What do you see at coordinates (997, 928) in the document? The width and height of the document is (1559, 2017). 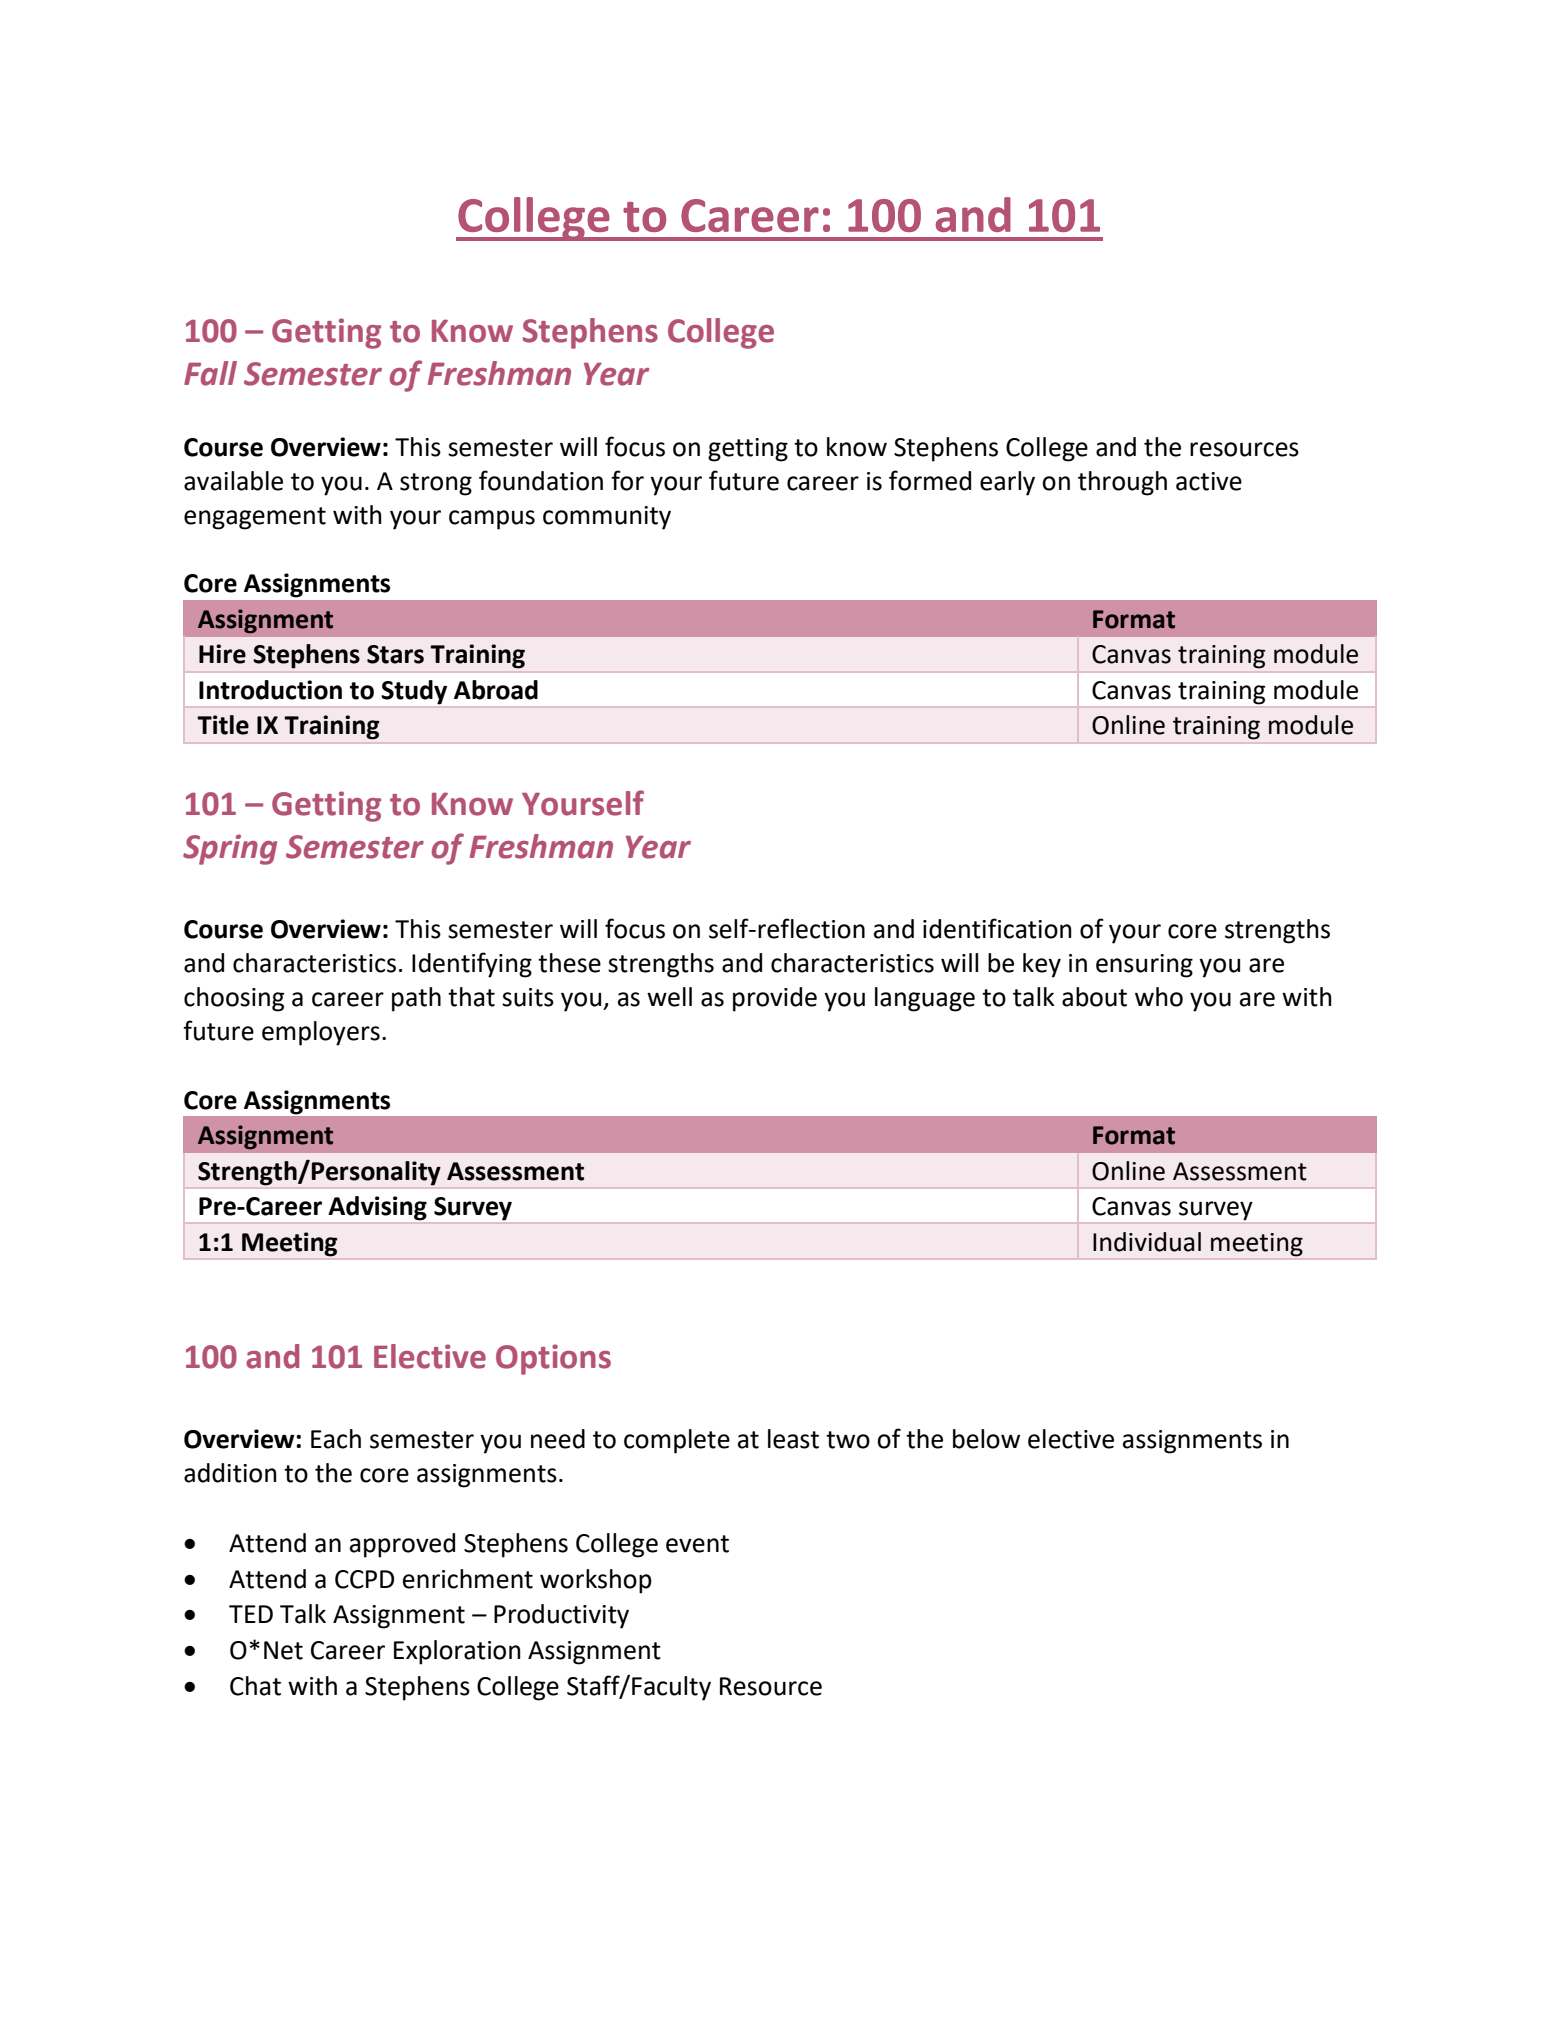 I see `identification` at bounding box center [997, 928].
